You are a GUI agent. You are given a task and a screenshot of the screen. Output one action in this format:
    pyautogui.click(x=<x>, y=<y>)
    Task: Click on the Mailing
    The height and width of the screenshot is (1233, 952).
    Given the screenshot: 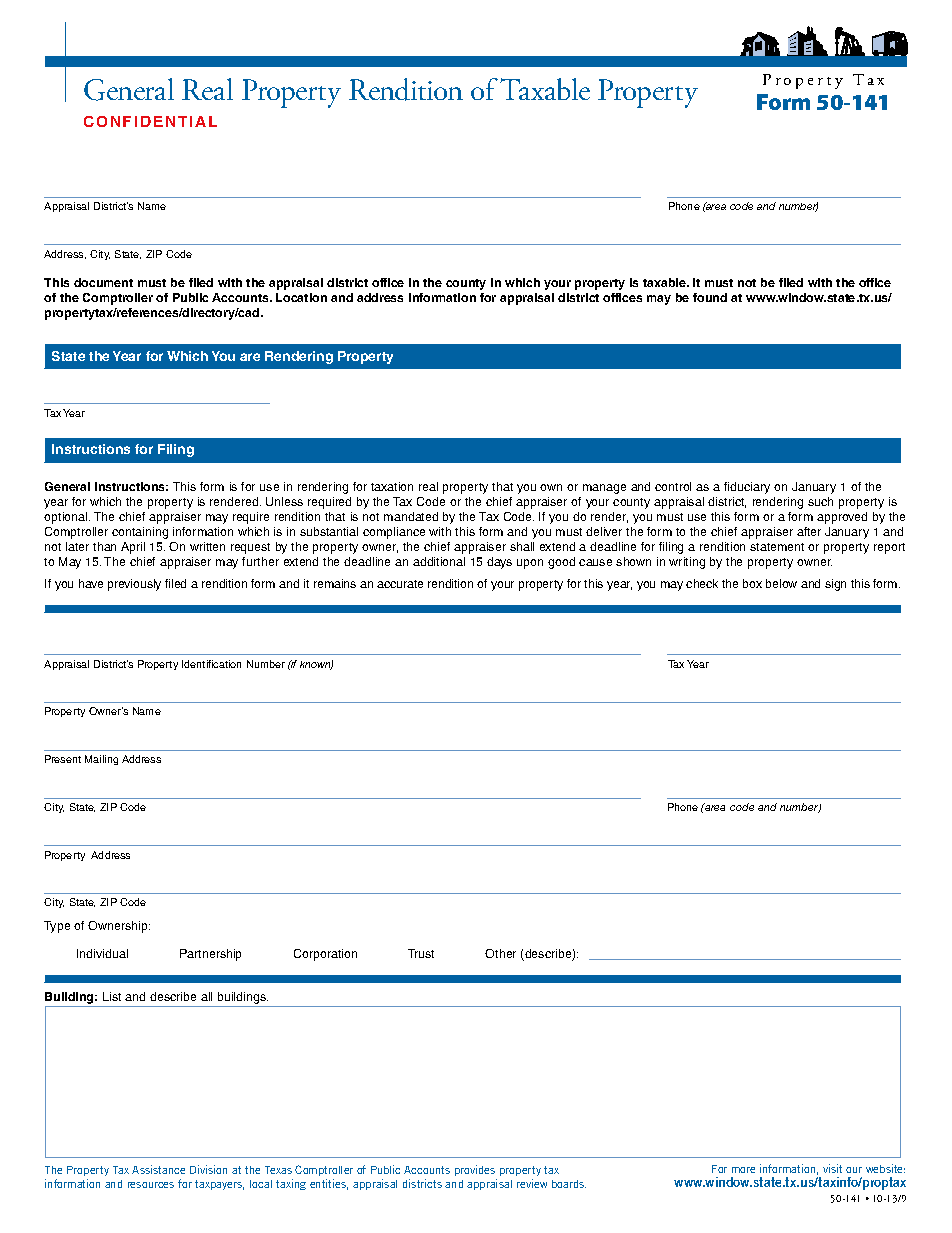 What is the action you would take?
    pyautogui.click(x=101, y=760)
